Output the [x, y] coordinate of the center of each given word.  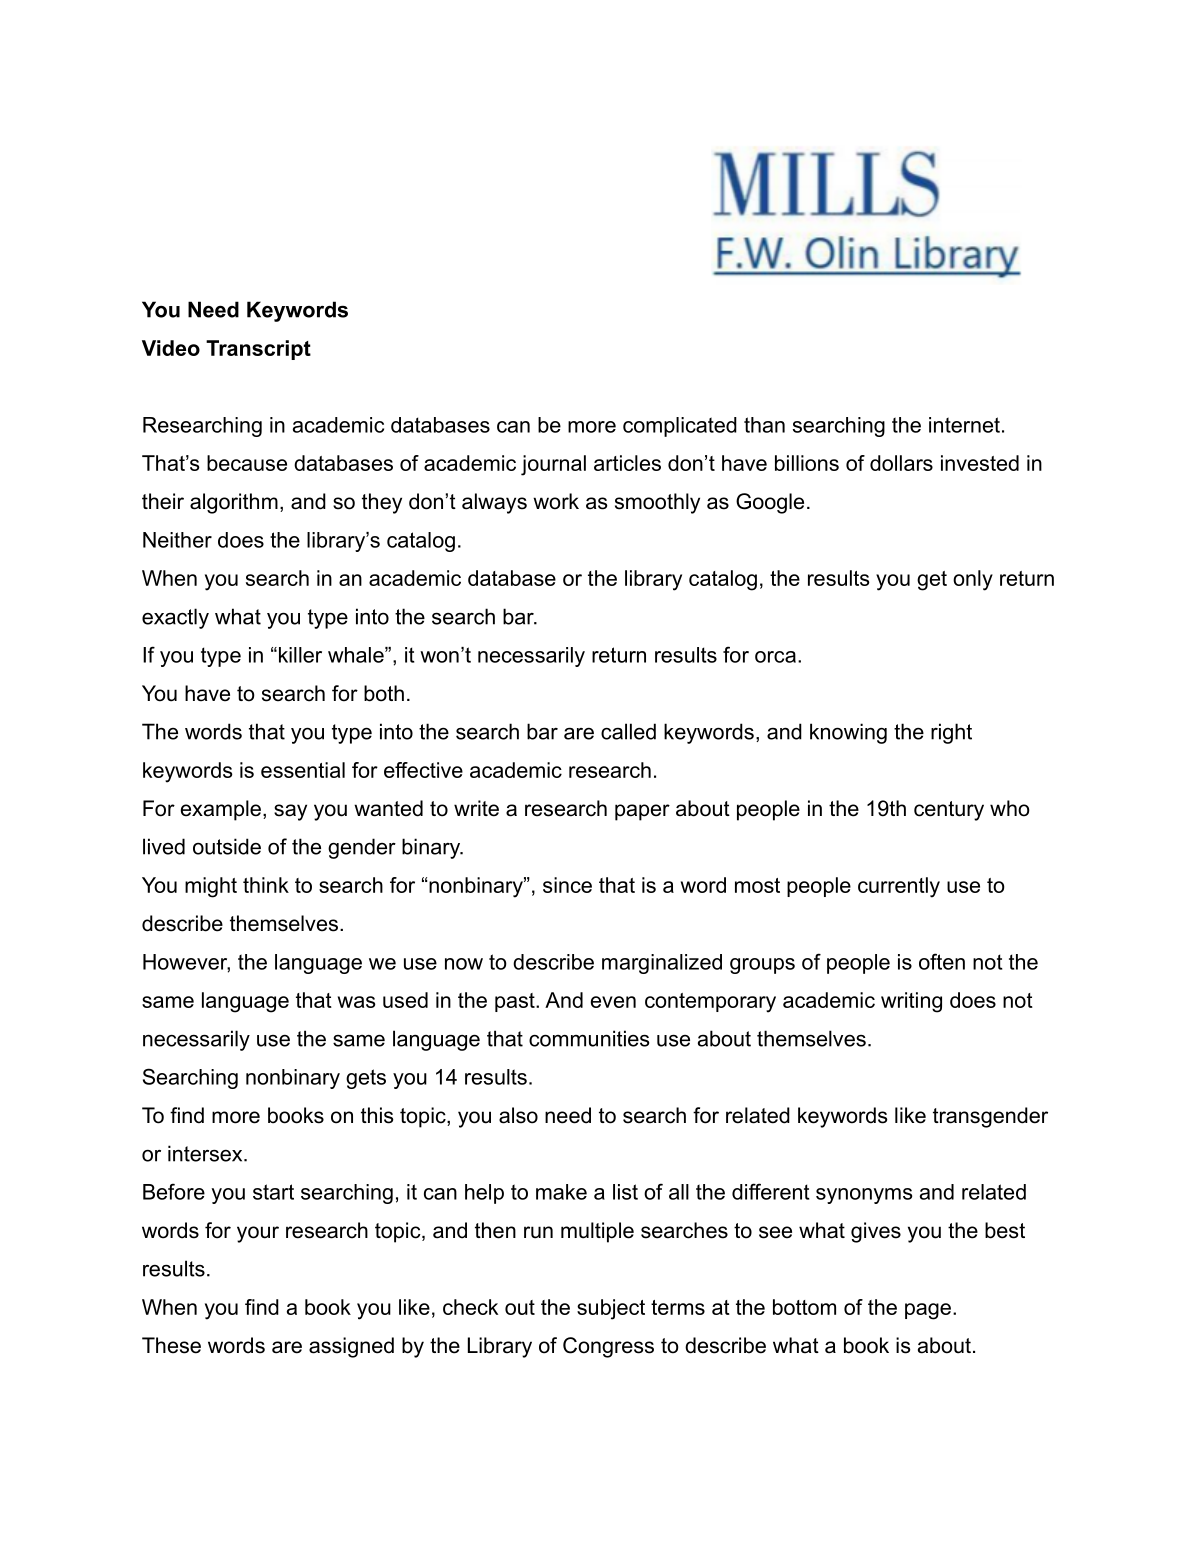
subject [611, 1309]
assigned [351, 1347]
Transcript [258, 350]
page [928, 1311]
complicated [680, 427]
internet [964, 425]
